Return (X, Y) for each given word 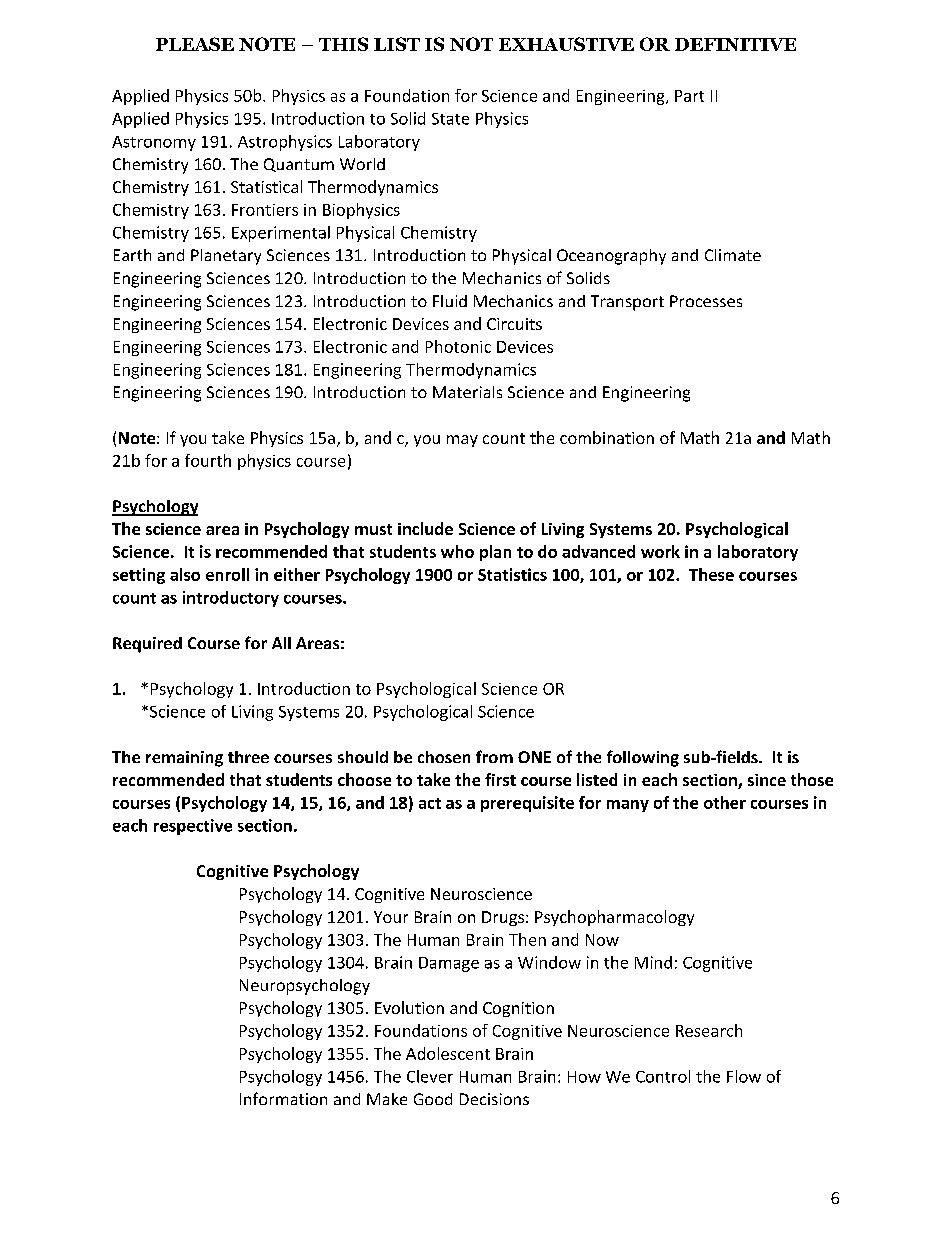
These (711, 574)
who (457, 551)
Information (283, 1098)
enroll (227, 574)
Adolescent (448, 1053)
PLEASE (195, 44)
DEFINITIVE (735, 44)
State (450, 119)
